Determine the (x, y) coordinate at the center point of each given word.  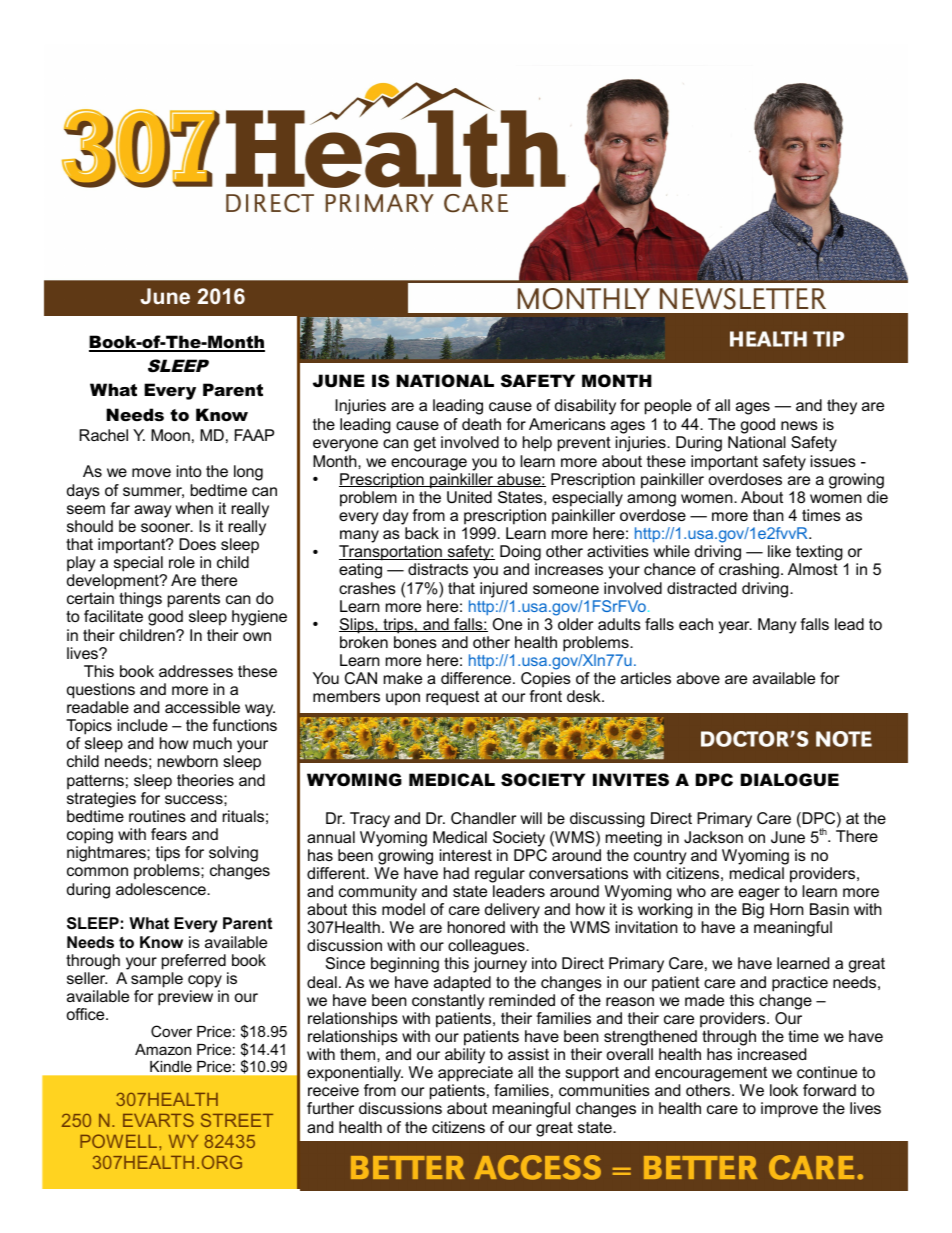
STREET (237, 1120)
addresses (196, 671)
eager (759, 894)
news (799, 425)
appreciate (475, 1074)
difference (477, 678)
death (481, 424)
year (735, 627)
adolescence (162, 889)
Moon (170, 435)
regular (500, 875)
